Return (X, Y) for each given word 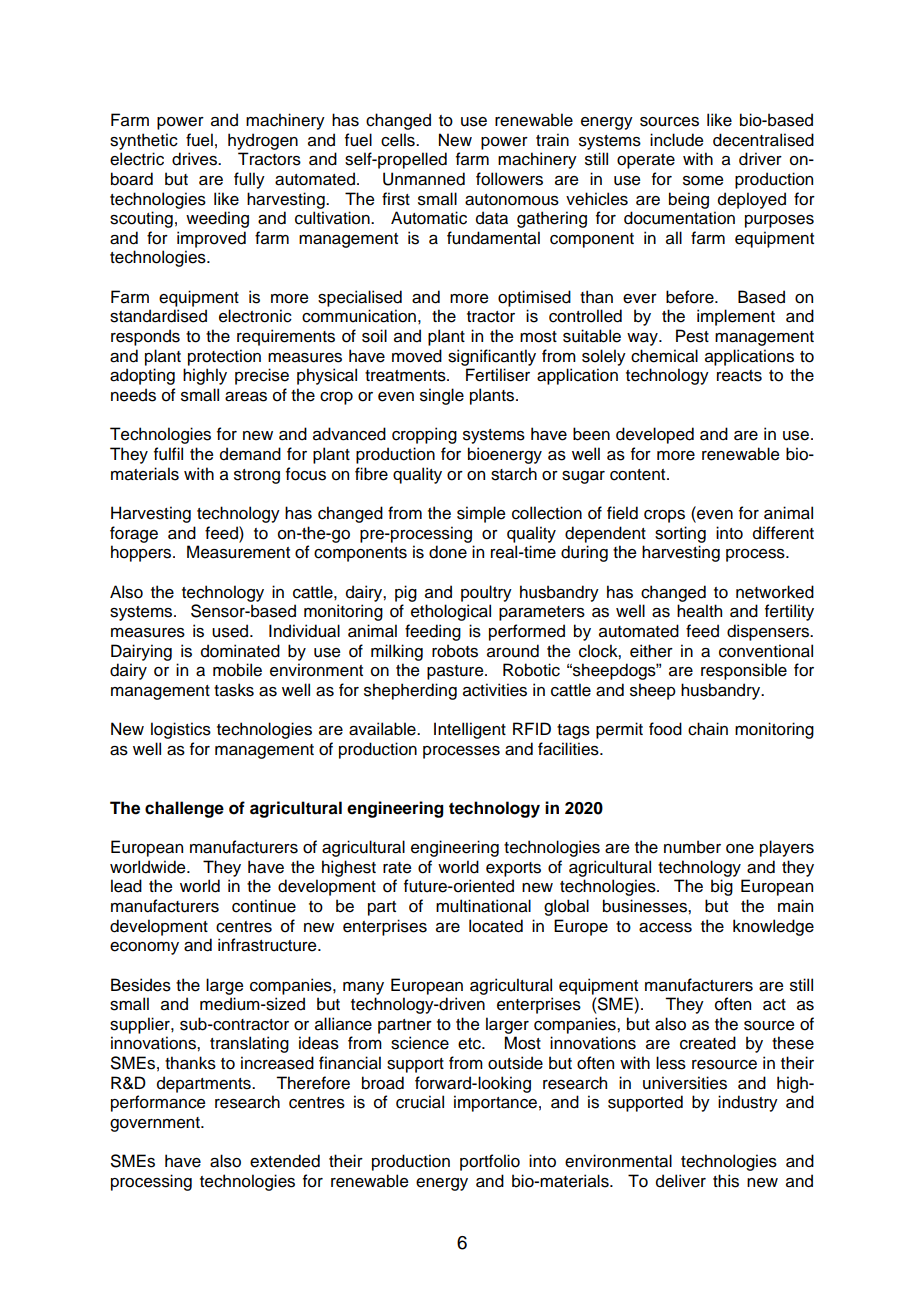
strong (257, 476)
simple (481, 514)
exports (513, 869)
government (156, 1124)
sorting (680, 534)
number (692, 847)
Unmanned (424, 179)
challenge (184, 809)
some (703, 181)
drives (195, 159)
